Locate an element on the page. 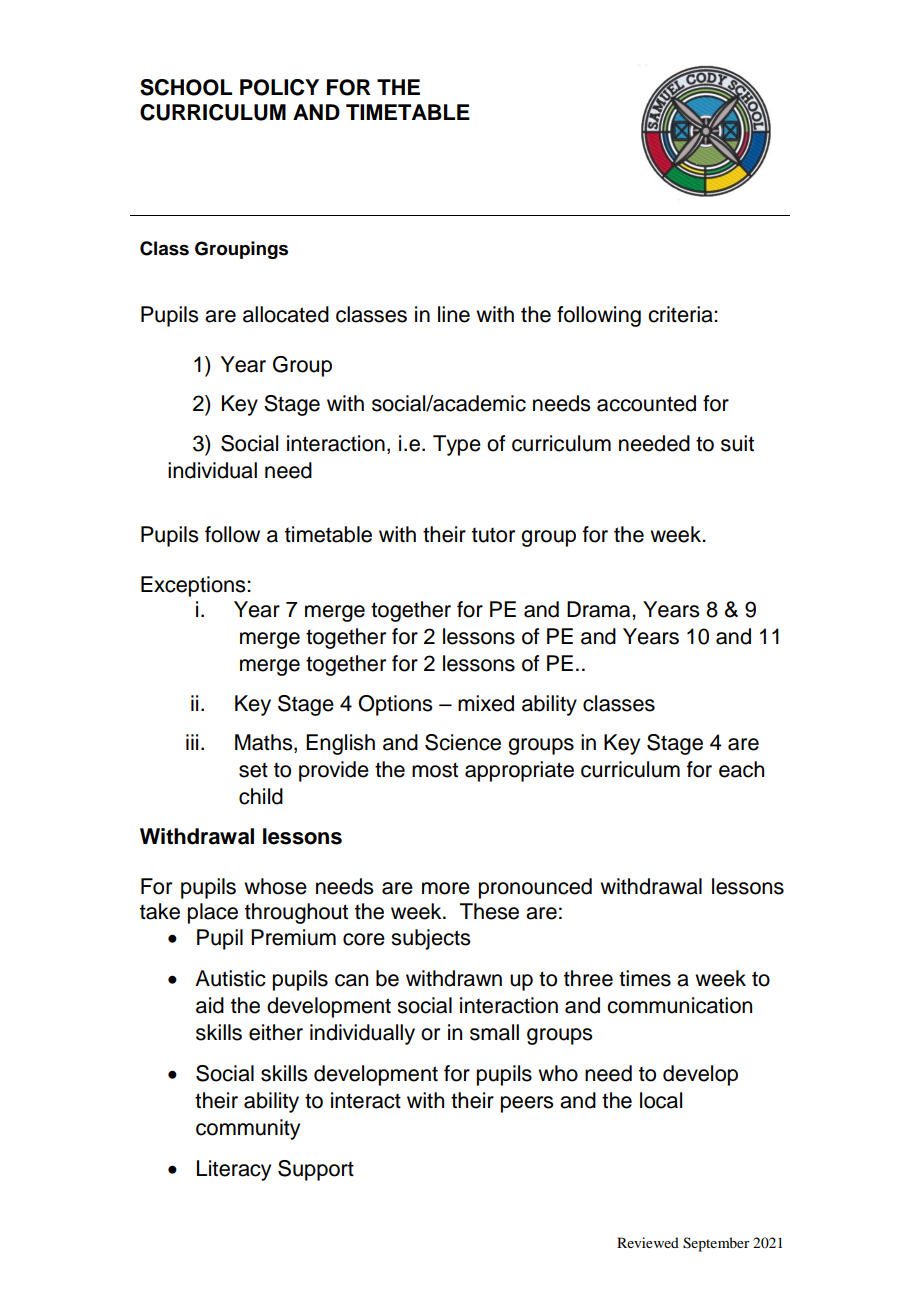  accounted is located at coordinates (646, 403).
